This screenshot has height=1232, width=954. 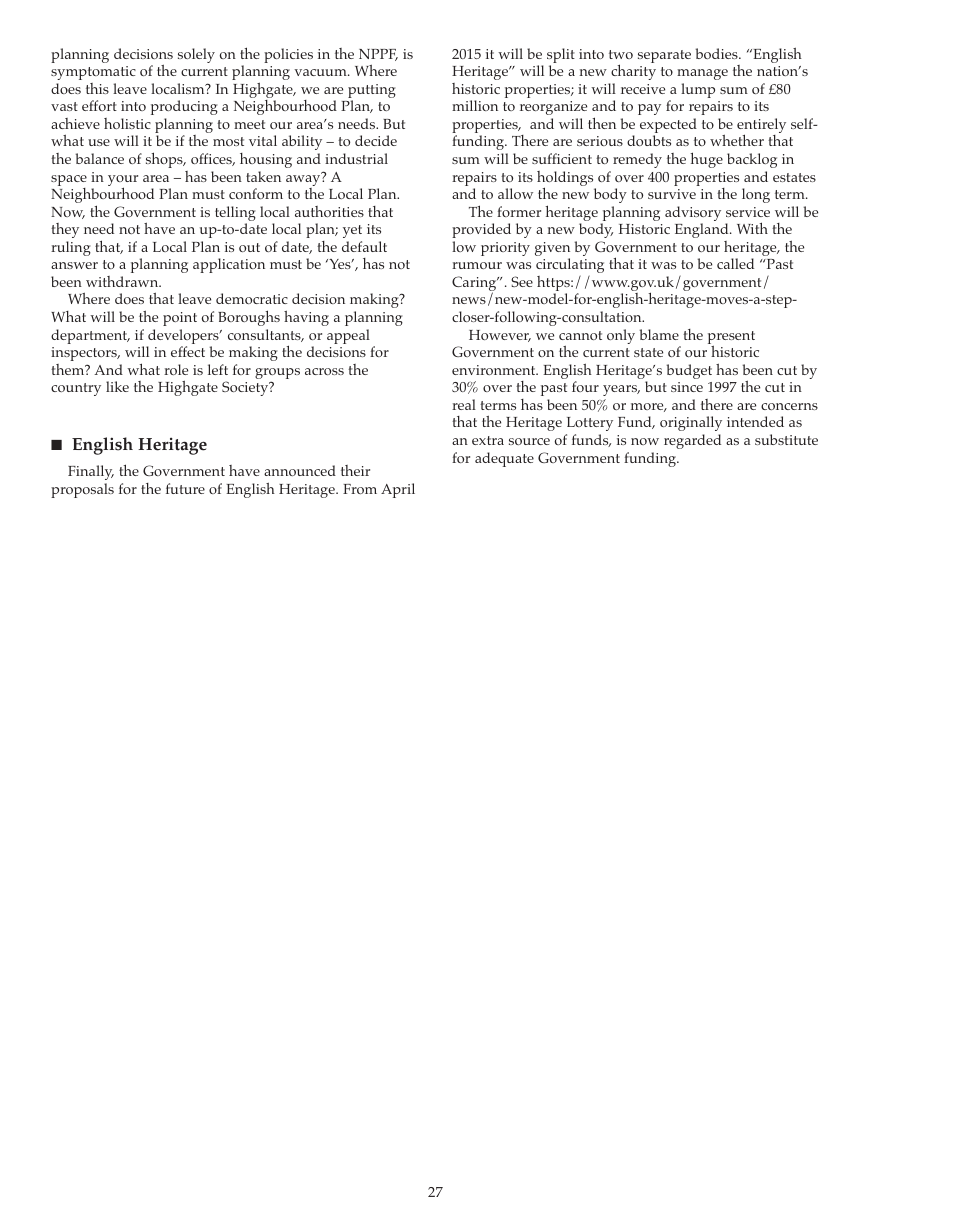 What do you see at coordinates (196, 55) in the screenshot?
I see `solely` at bounding box center [196, 55].
